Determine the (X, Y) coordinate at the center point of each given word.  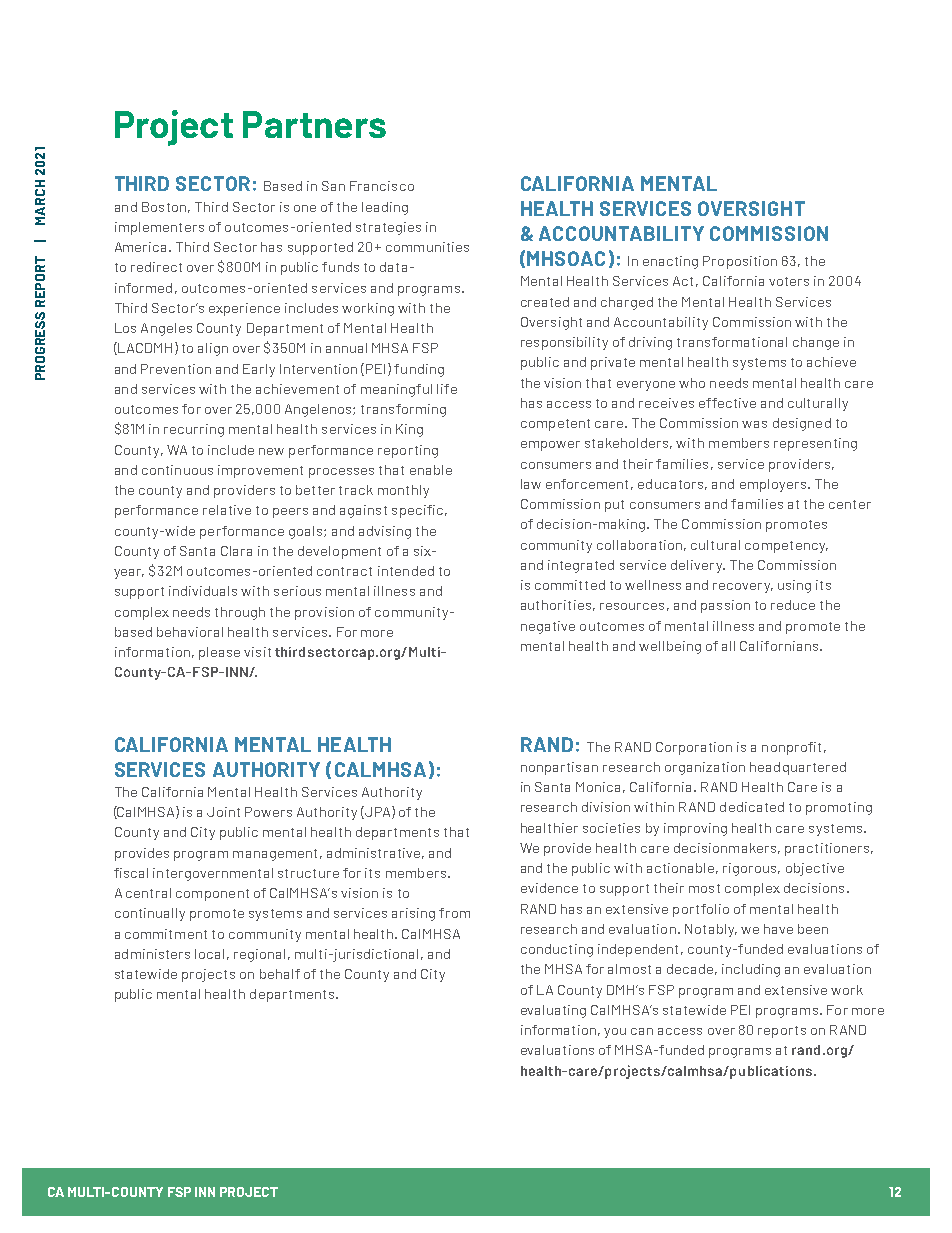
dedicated (752, 807)
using (794, 586)
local (209, 954)
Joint (223, 812)
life (447, 389)
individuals (203, 591)
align (213, 349)
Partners (314, 124)
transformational (732, 342)
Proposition (740, 262)
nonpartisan (559, 768)
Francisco (382, 186)
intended (406, 571)
